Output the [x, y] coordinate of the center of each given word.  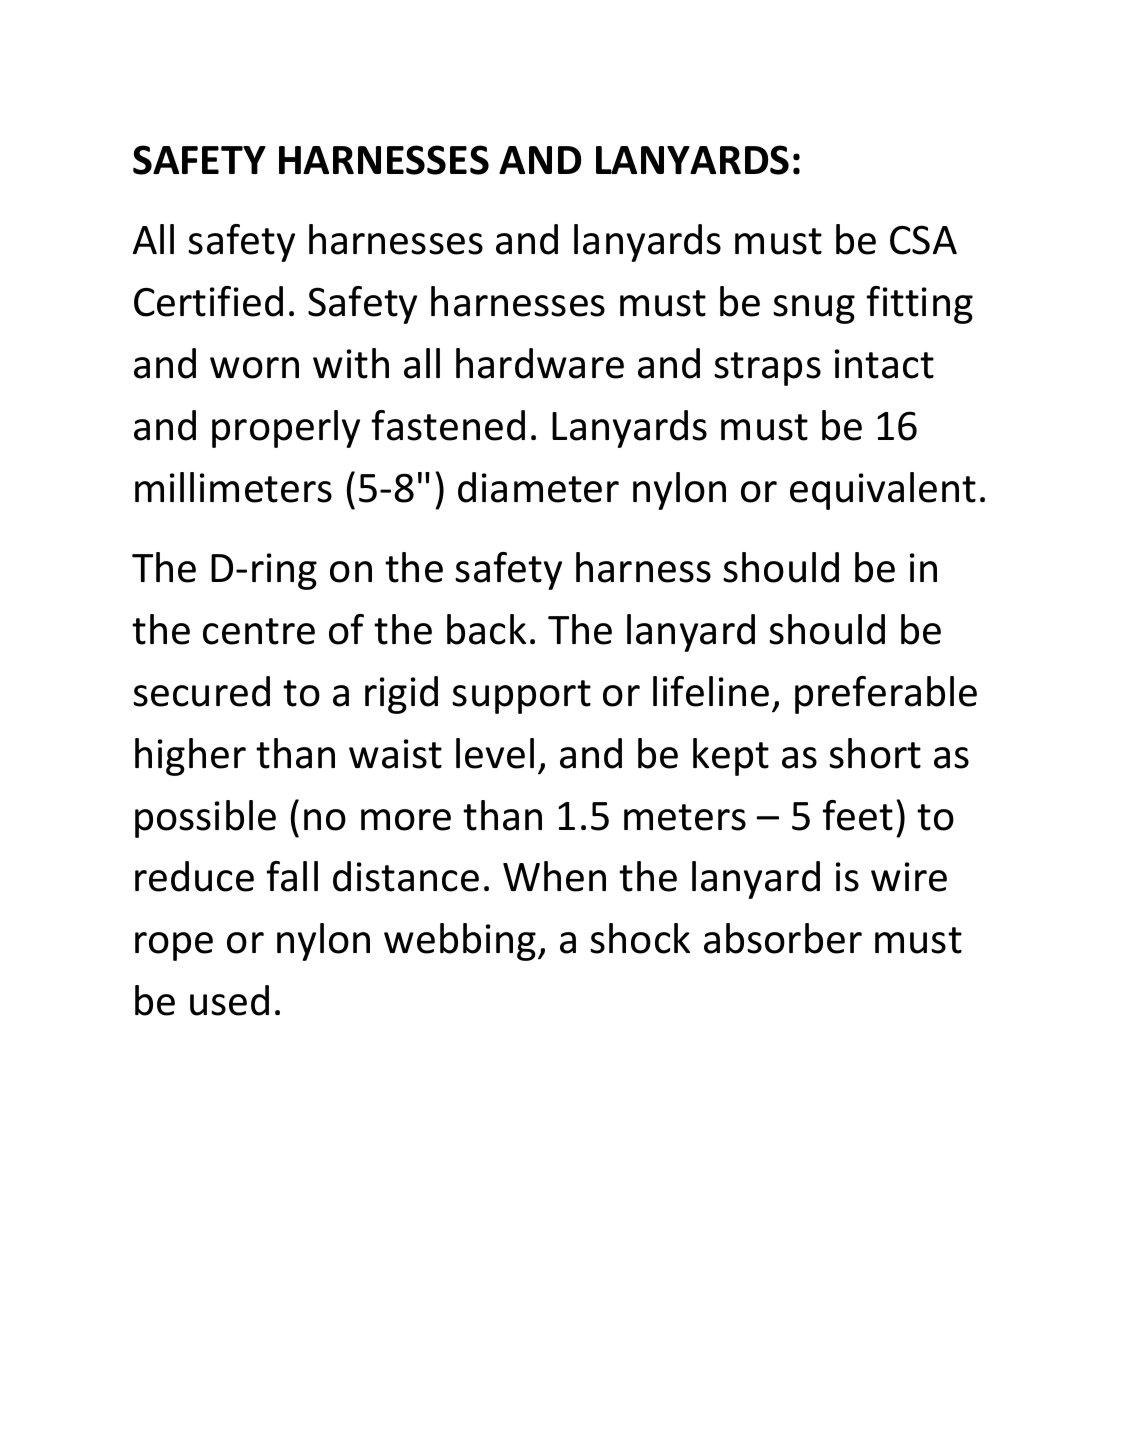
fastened [448, 425]
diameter [538, 487]
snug [814, 309]
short [875, 753]
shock [640, 938]
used [229, 1000]
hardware [540, 363]
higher [190, 757]
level [495, 753]
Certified [208, 301]
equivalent [883, 491]
